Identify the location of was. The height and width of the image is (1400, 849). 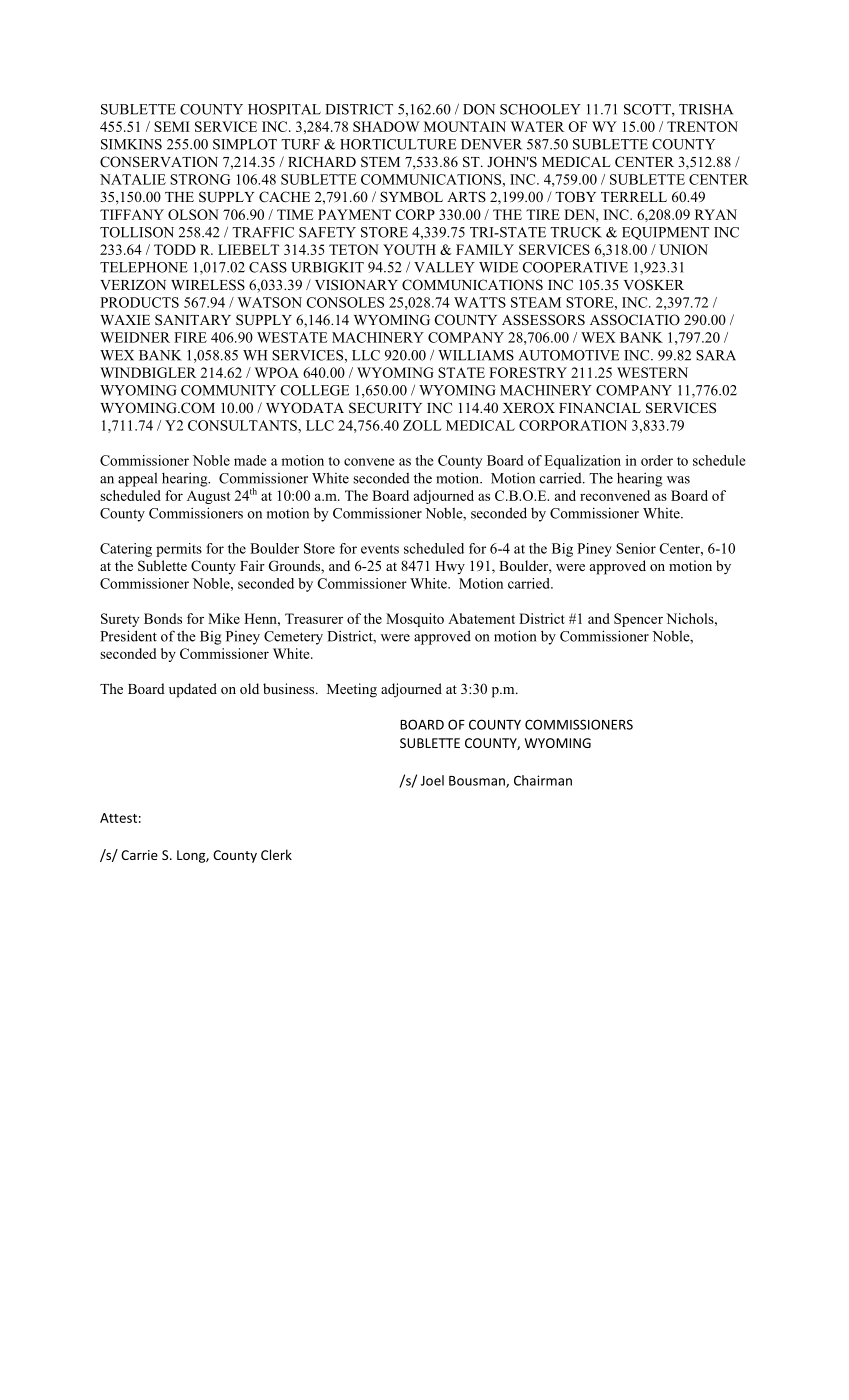
(678, 480).
